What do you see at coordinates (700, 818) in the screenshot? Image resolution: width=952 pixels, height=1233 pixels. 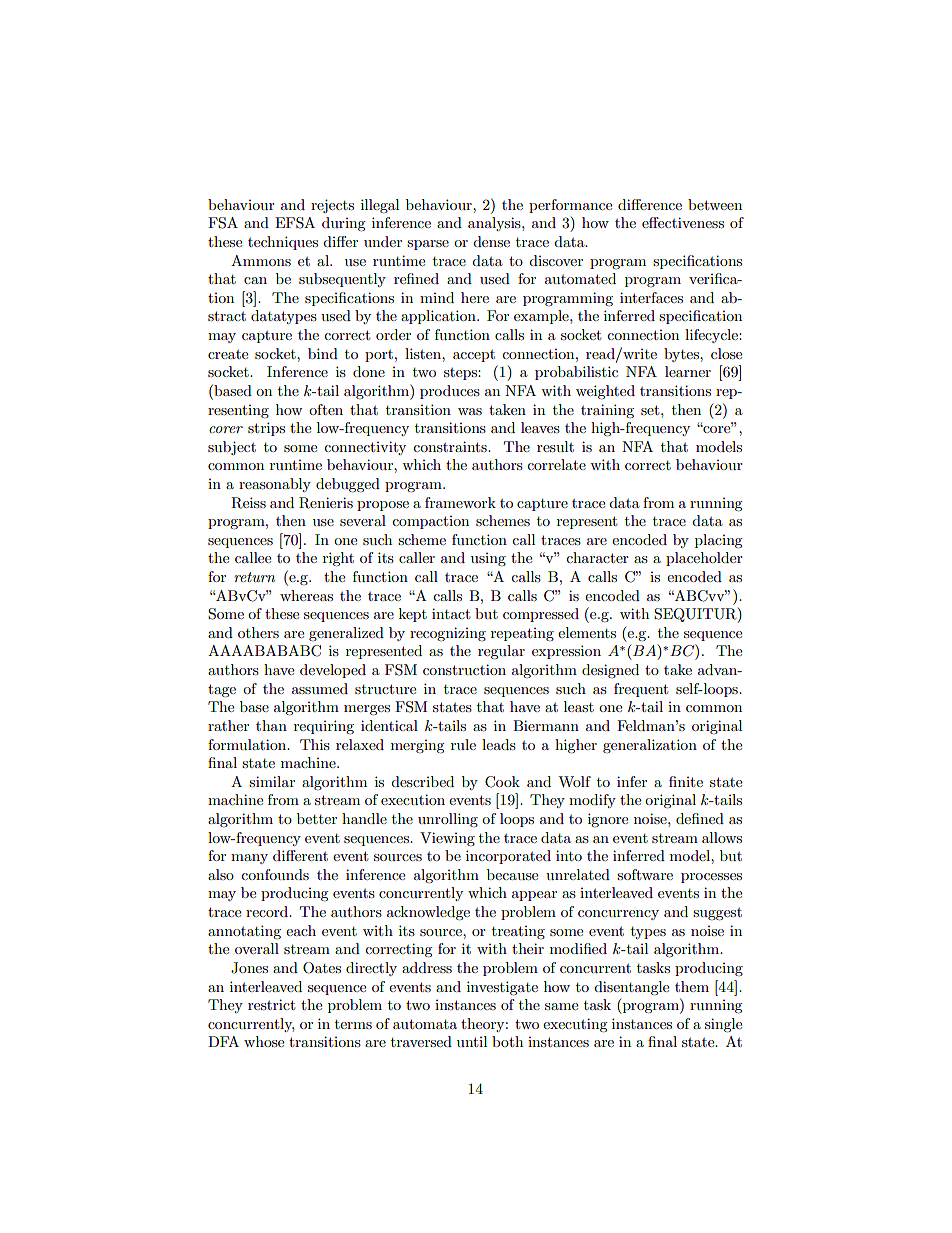 I see `defined` at bounding box center [700, 818].
